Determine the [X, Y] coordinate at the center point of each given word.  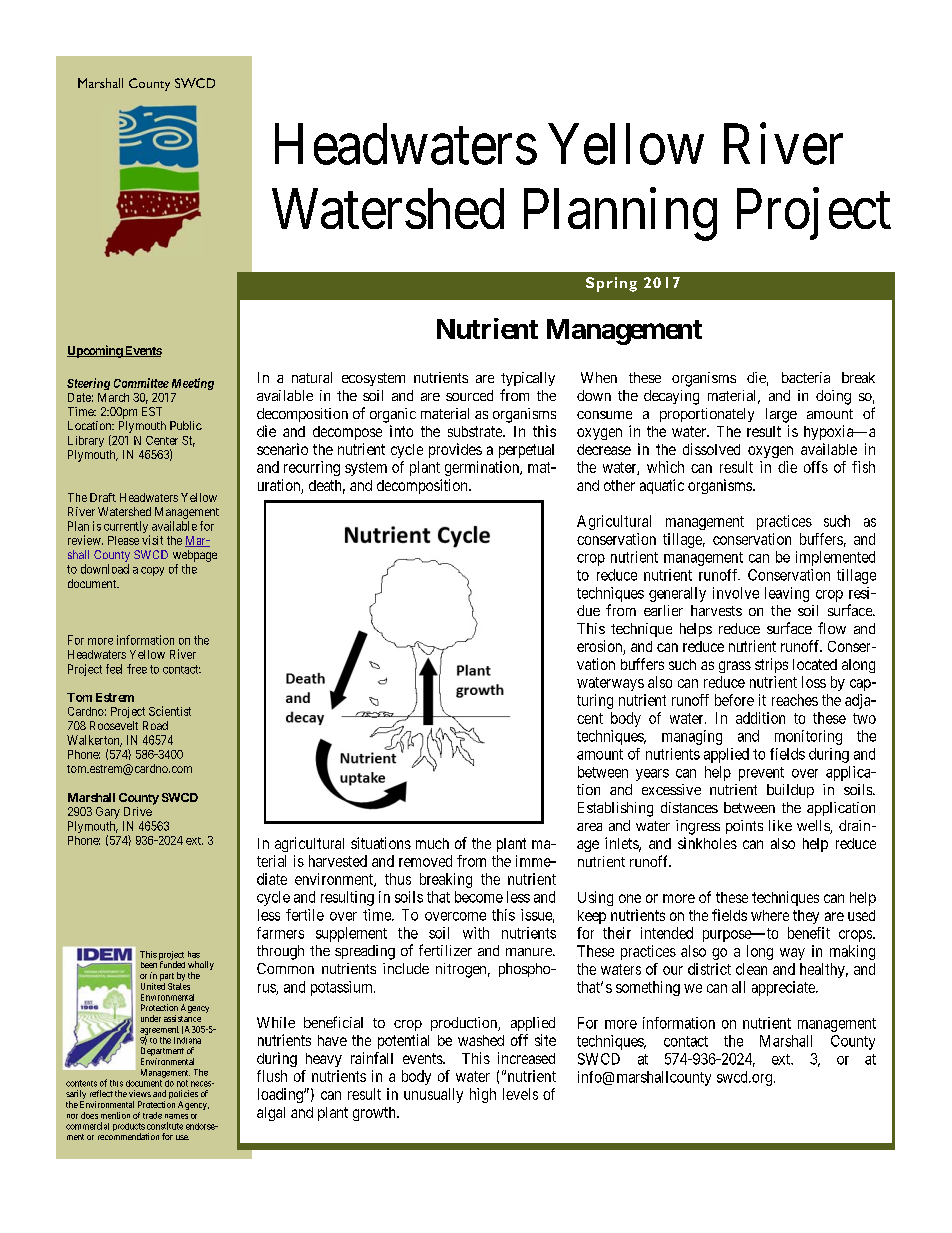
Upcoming [95, 351]
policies [183, 1096]
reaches [795, 700]
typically [528, 379]
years [652, 775]
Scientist [170, 711]
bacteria [806, 377]
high [483, 1095]
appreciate [784, 988]
